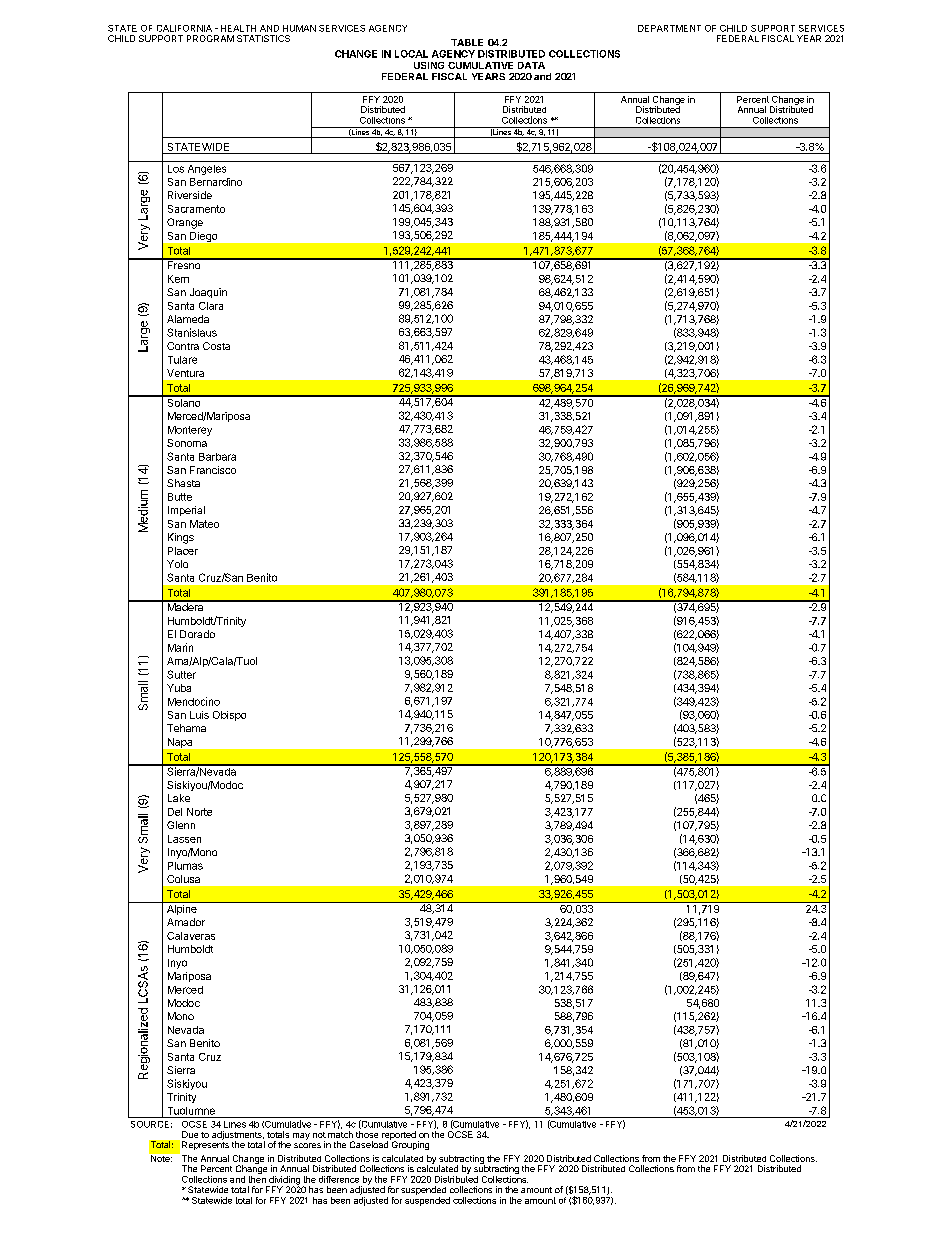  I want to click on Barbara, so click(217, 457).
